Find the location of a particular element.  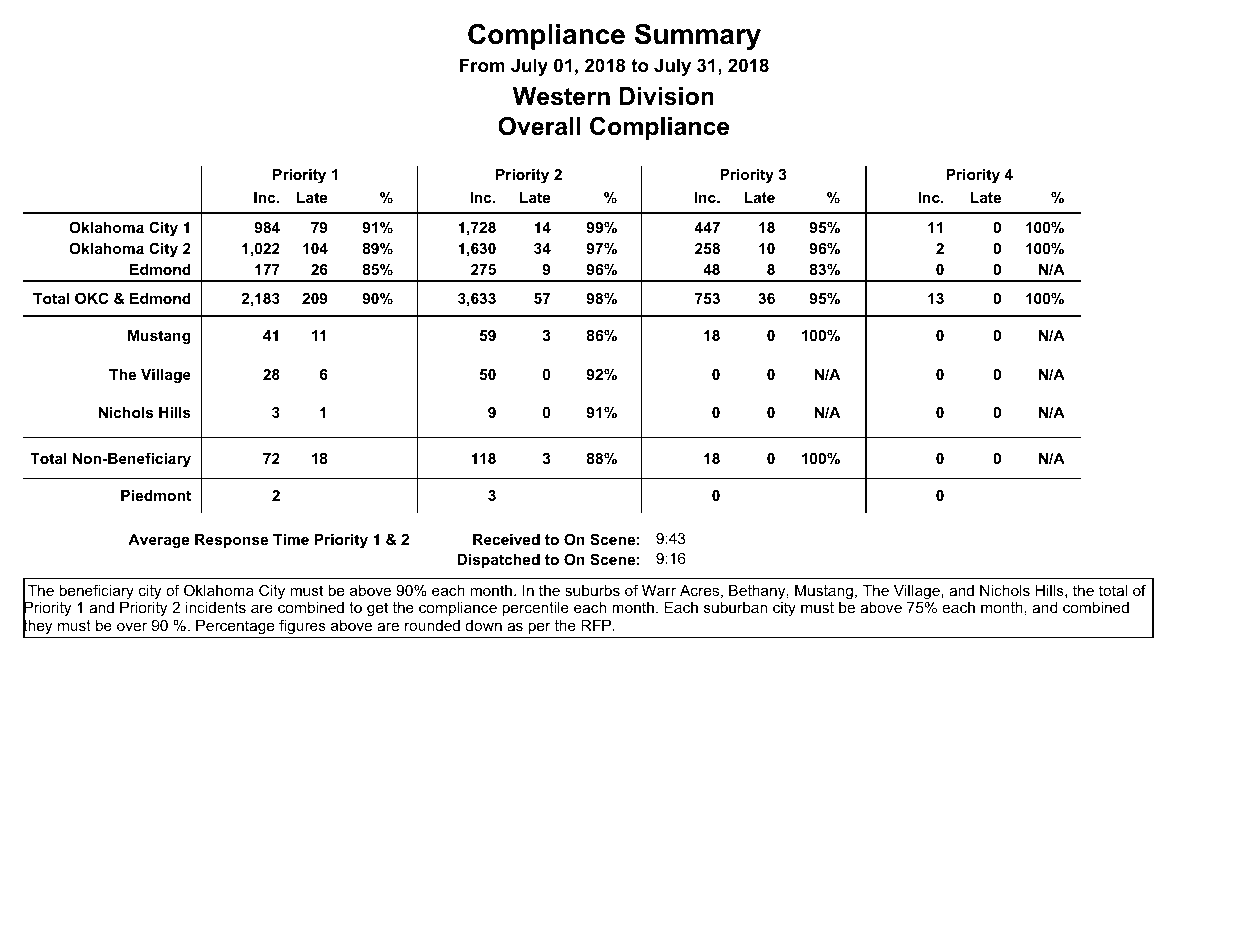

Time is located at coordinates (291, 539).
